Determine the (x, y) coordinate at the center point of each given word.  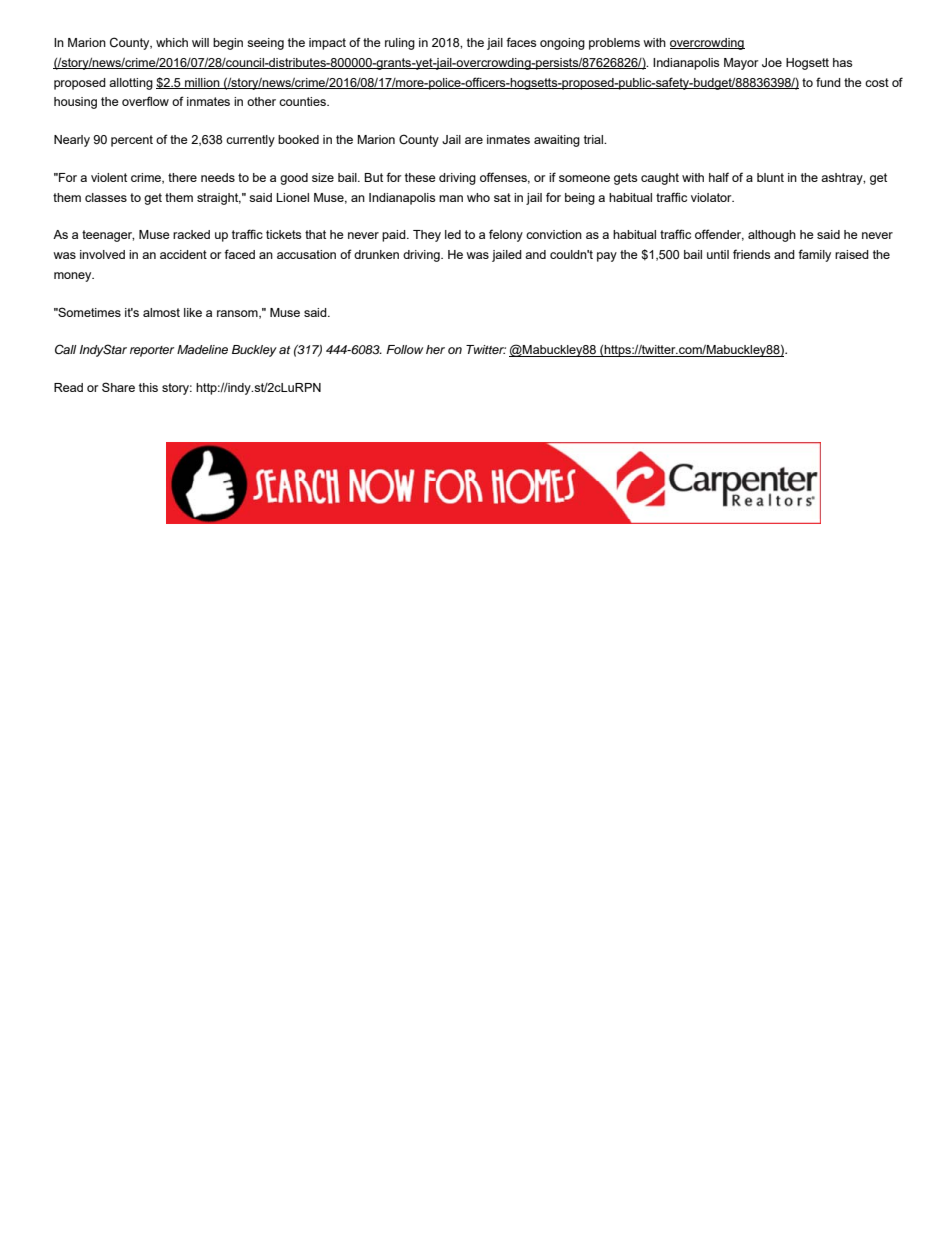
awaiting (557, 141)
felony (506, 235)
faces (521, 42)
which (172, 42)
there (182, 177)
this (148, 387)
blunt (770, 177)
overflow (145, 101)
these (420, 177)
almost (161, 312)
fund (828, 82)
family (814, 255)
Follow (404, 349)
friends (751, 254)
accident (183, 254)
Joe (772, 63)
